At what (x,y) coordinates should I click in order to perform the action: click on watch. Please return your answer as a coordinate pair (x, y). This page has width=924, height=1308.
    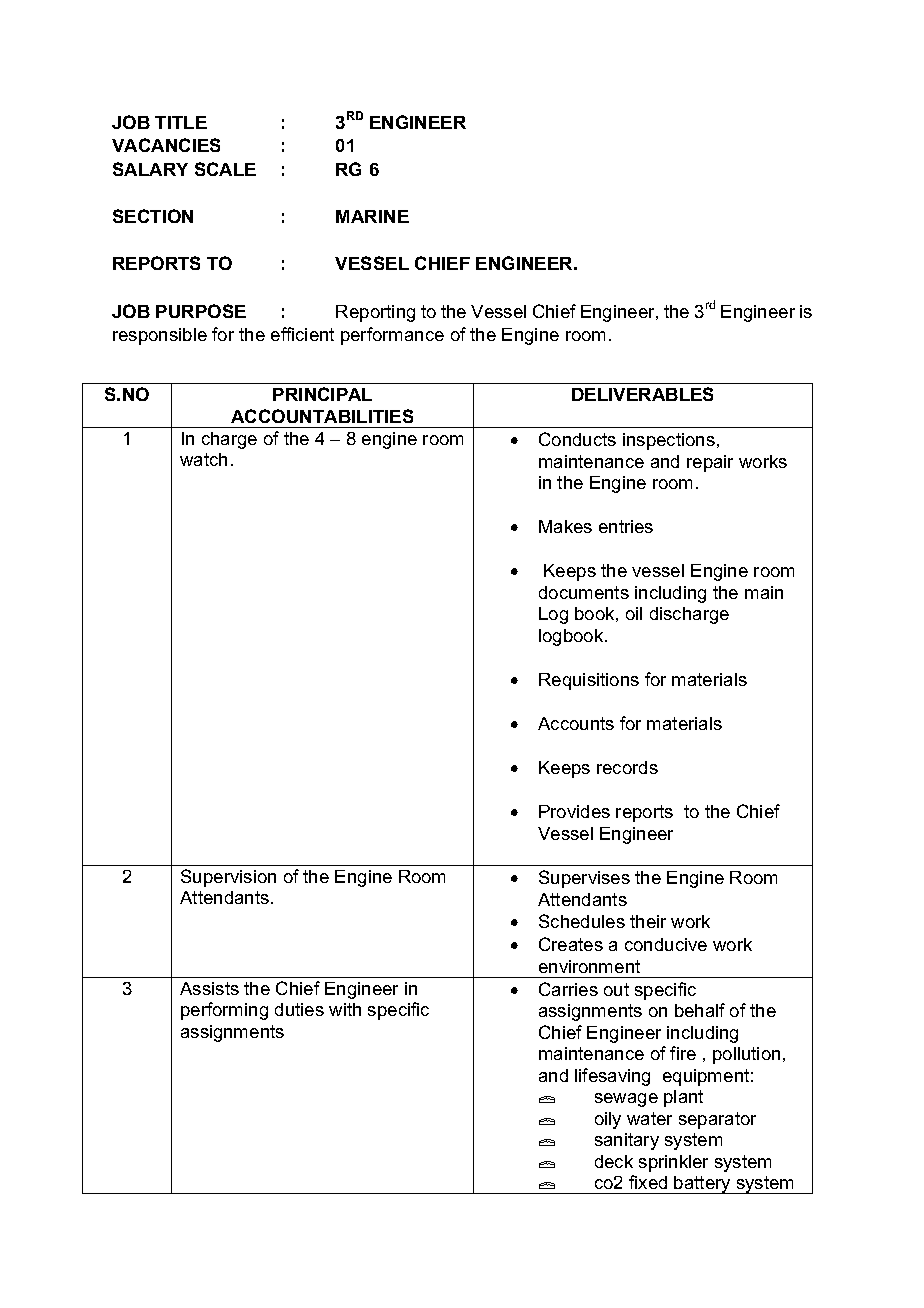
    Looking at the image, I should click on (203, 459).
